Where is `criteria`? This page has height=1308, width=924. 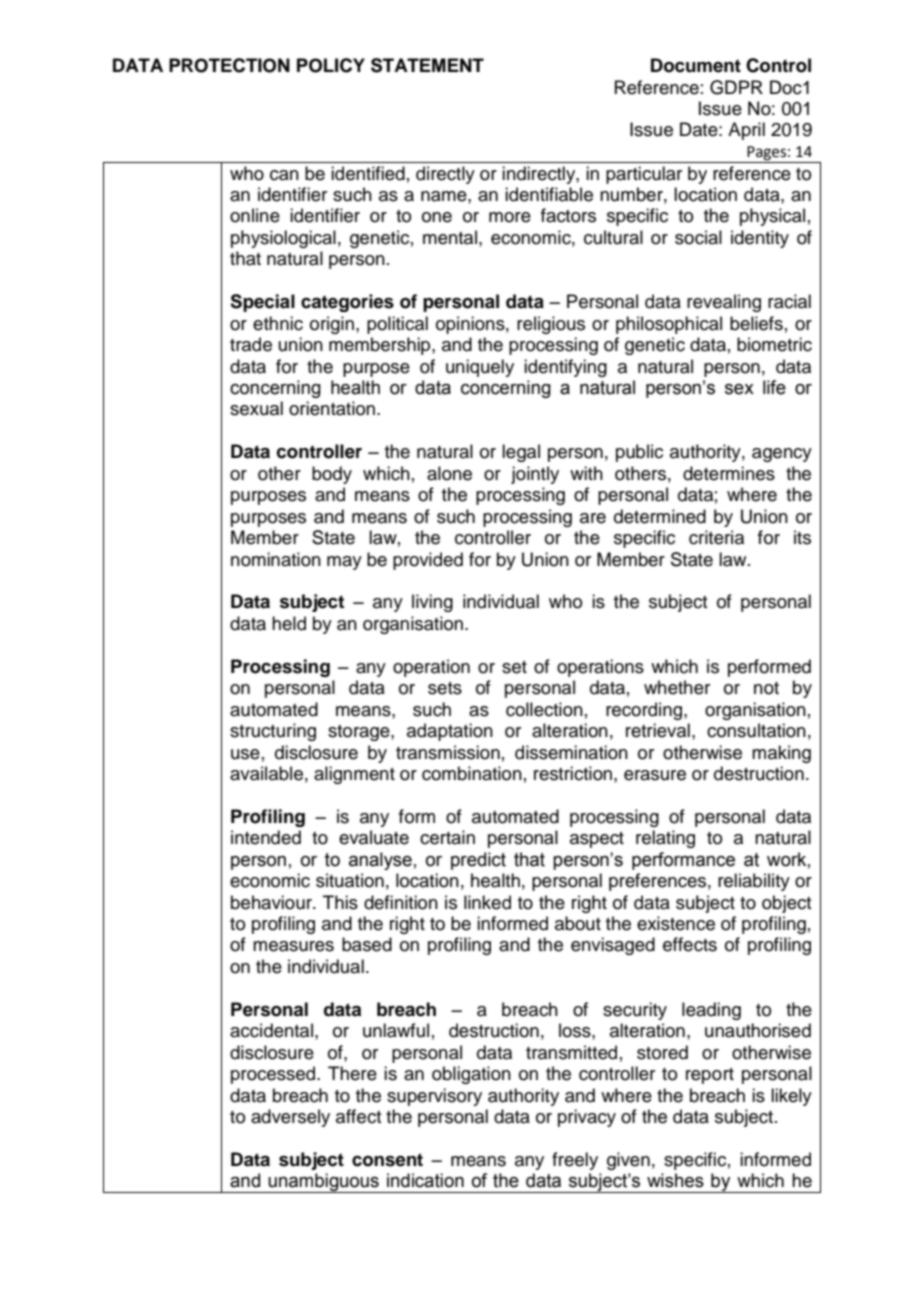
criteria is located at coordinates (716, 537).
